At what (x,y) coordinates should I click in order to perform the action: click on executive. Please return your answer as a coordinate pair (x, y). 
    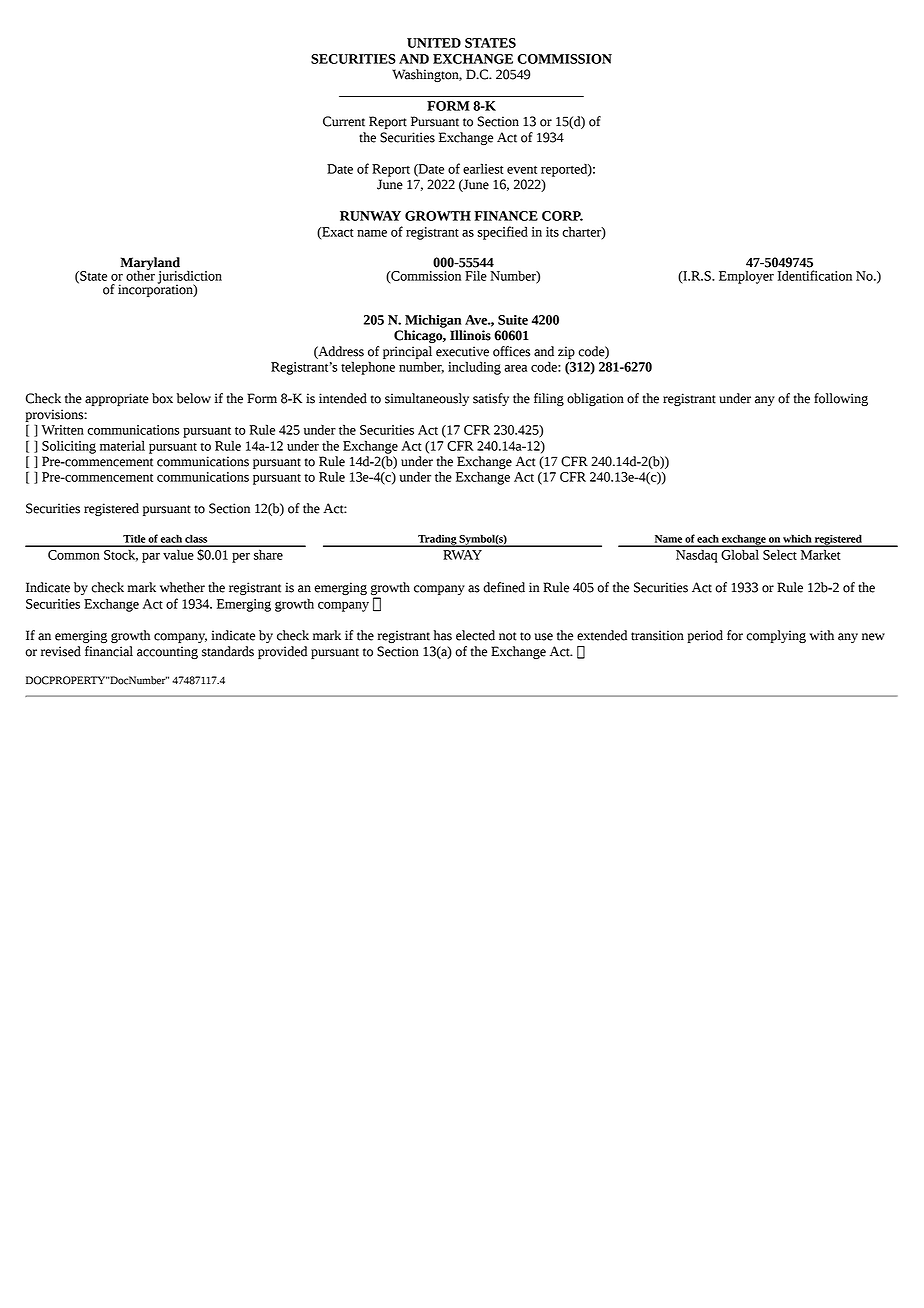
    Looking at the image, I should click on (462, 351).
